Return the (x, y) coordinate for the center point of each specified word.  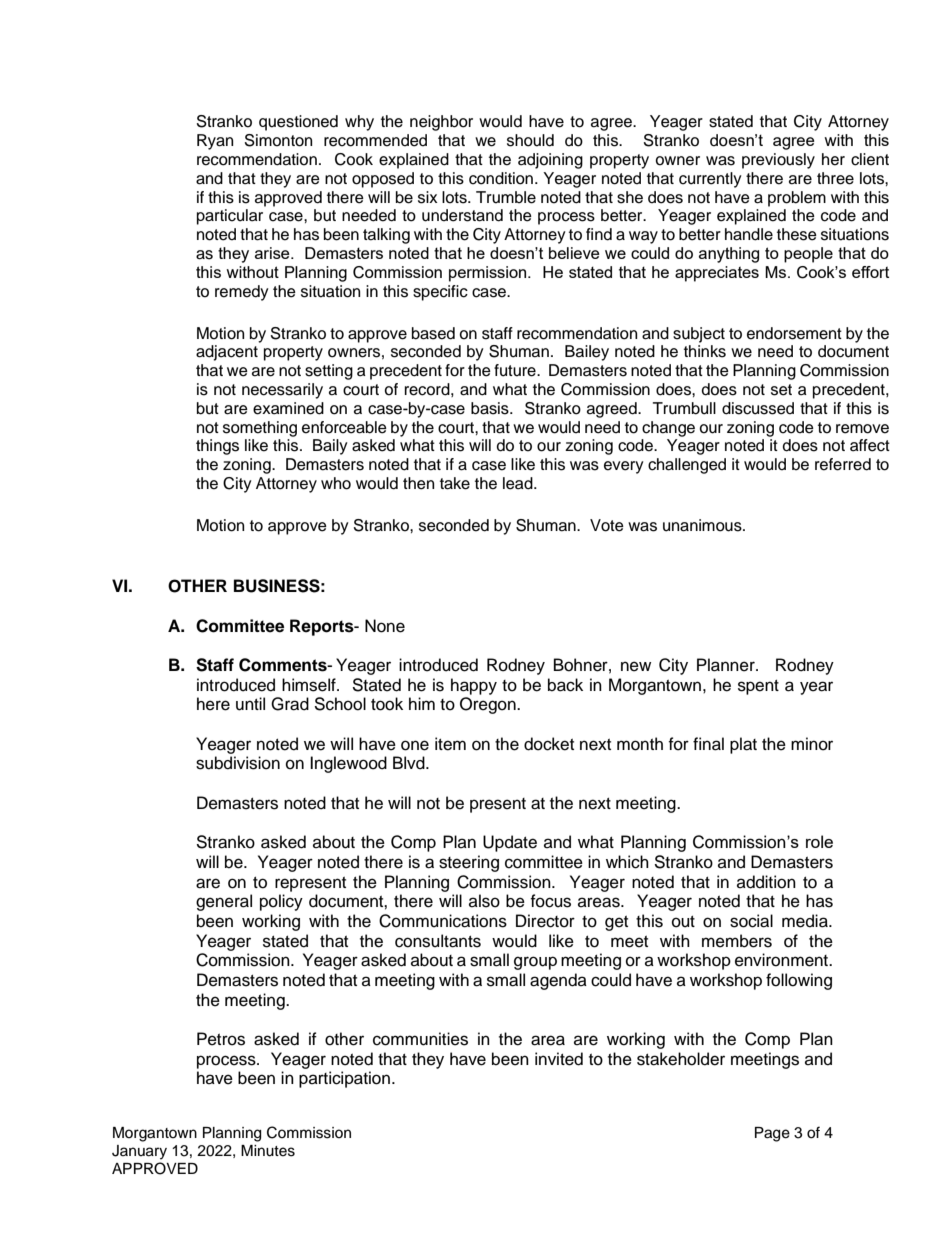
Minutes (268, 1151)
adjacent (227, 353)
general (224, 902)
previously (778, 161)
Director (545, 921)
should (530, 140)
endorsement (794, 333)
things (217, 447)
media (806, 921)
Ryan (215, 142)
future (516, 370)
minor (812, 744)
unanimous (703, 525)
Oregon (489, 705)
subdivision (238, 763)
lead (519, 483)
